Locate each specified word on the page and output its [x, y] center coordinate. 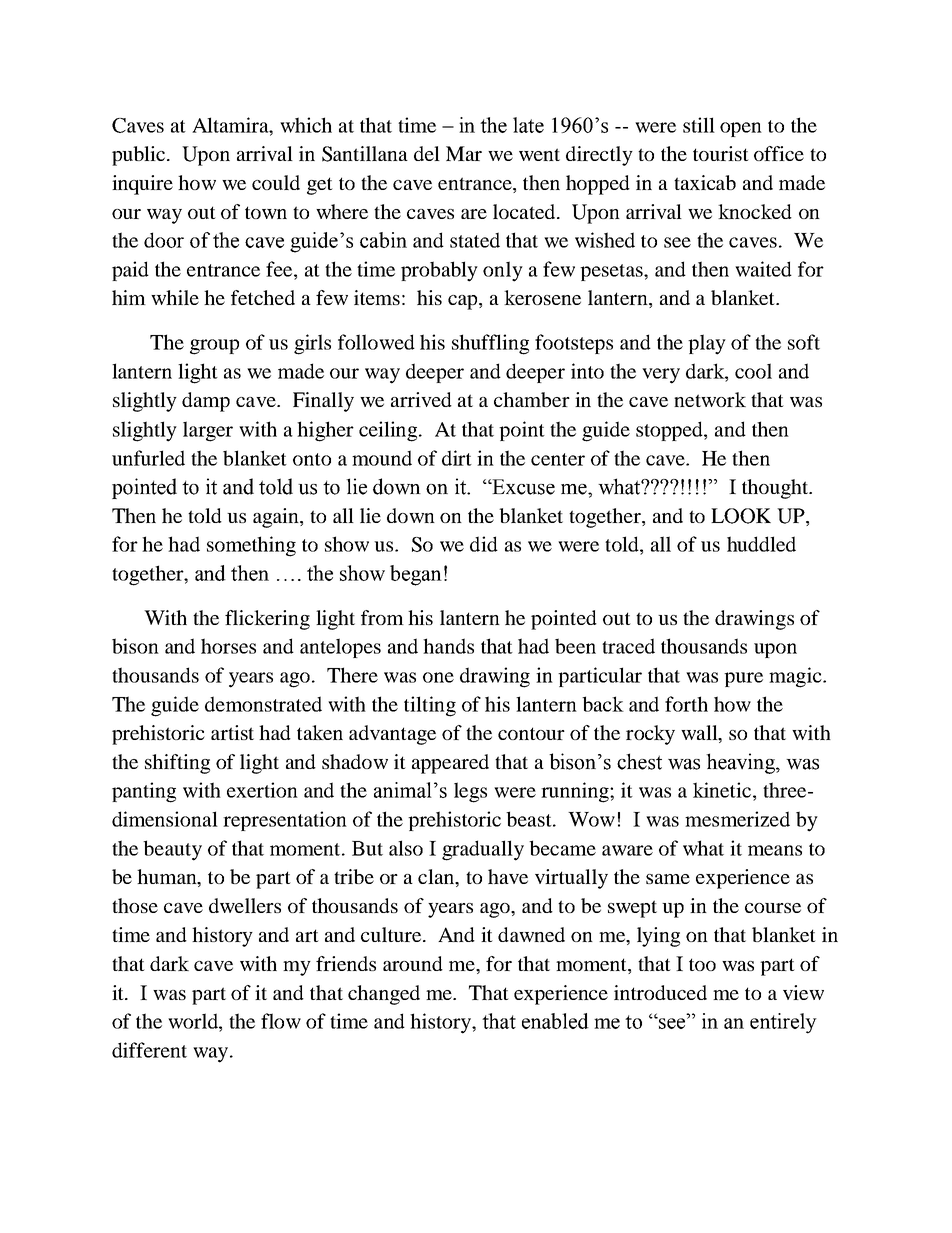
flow [281, 1021]
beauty [172, 850]
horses [228, 646]
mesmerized [737, 819]
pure [743, 679]
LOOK [741, 516]
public [140, 156]
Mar [464, 153]
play [707, 344]
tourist [721, 153]
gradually [483, 850]
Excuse [522, 487]
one [438, 677]
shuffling [490, 344]
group [214, 347]
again [277, 518]
